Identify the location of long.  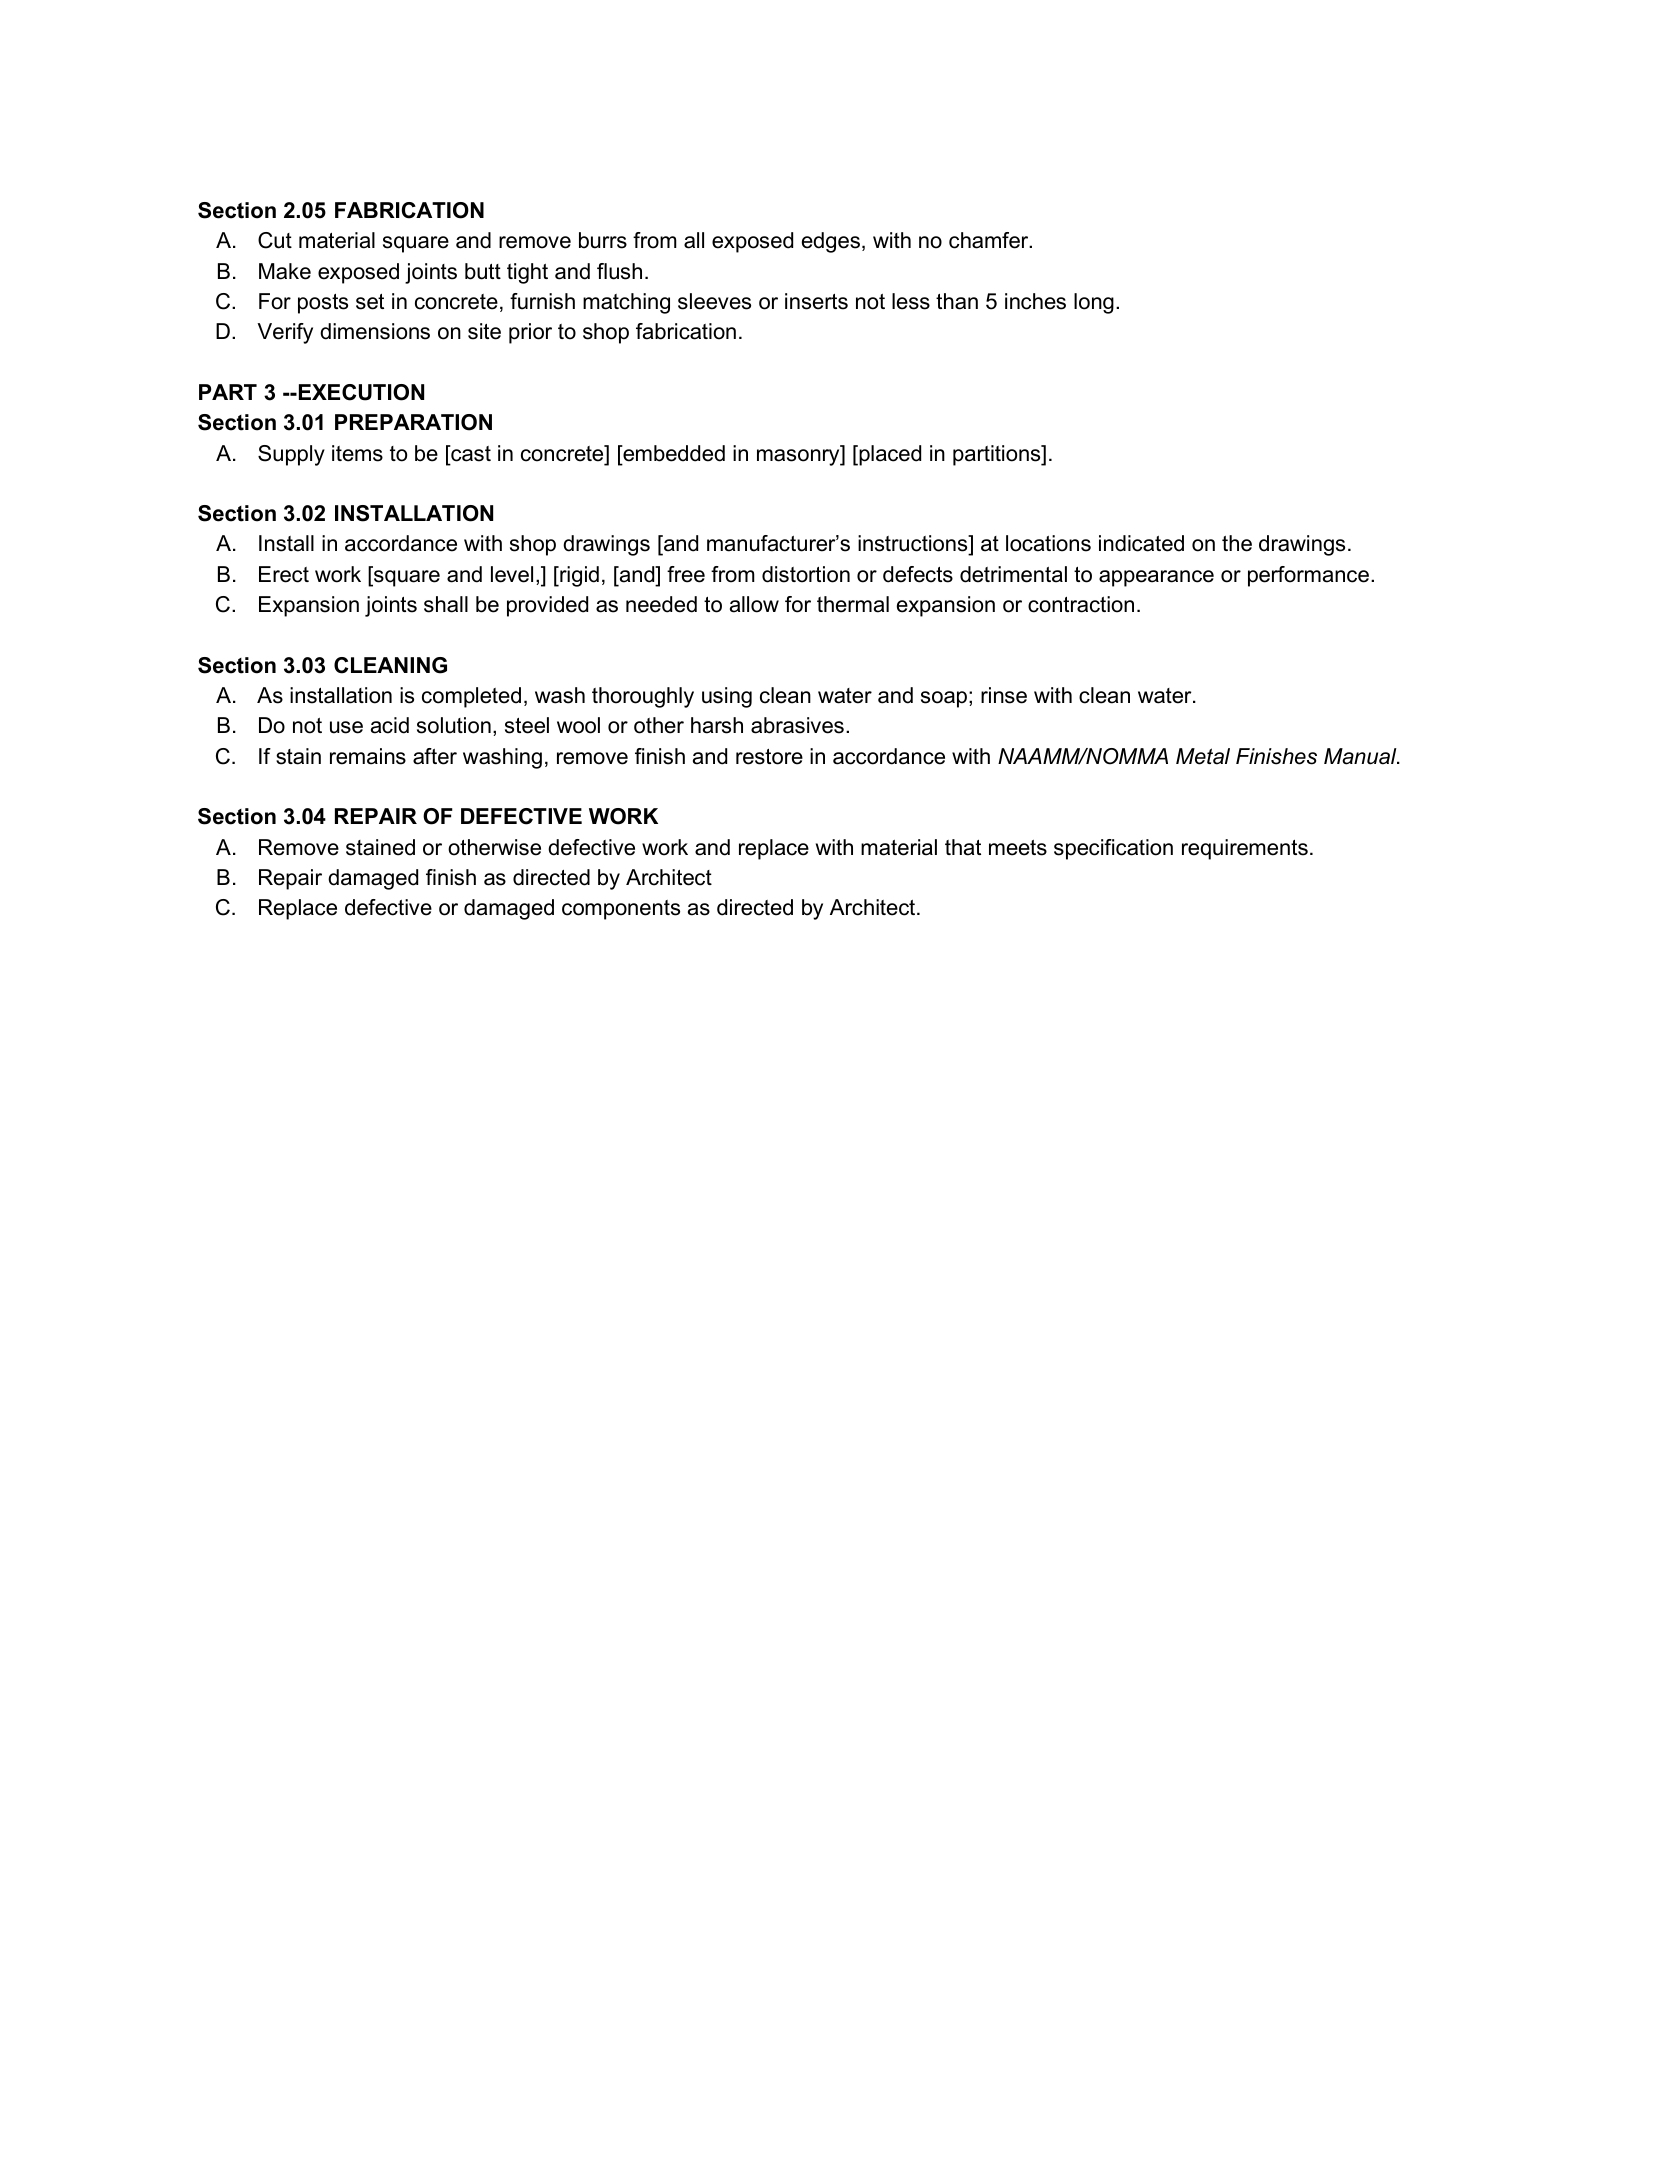
(1094, 303).
